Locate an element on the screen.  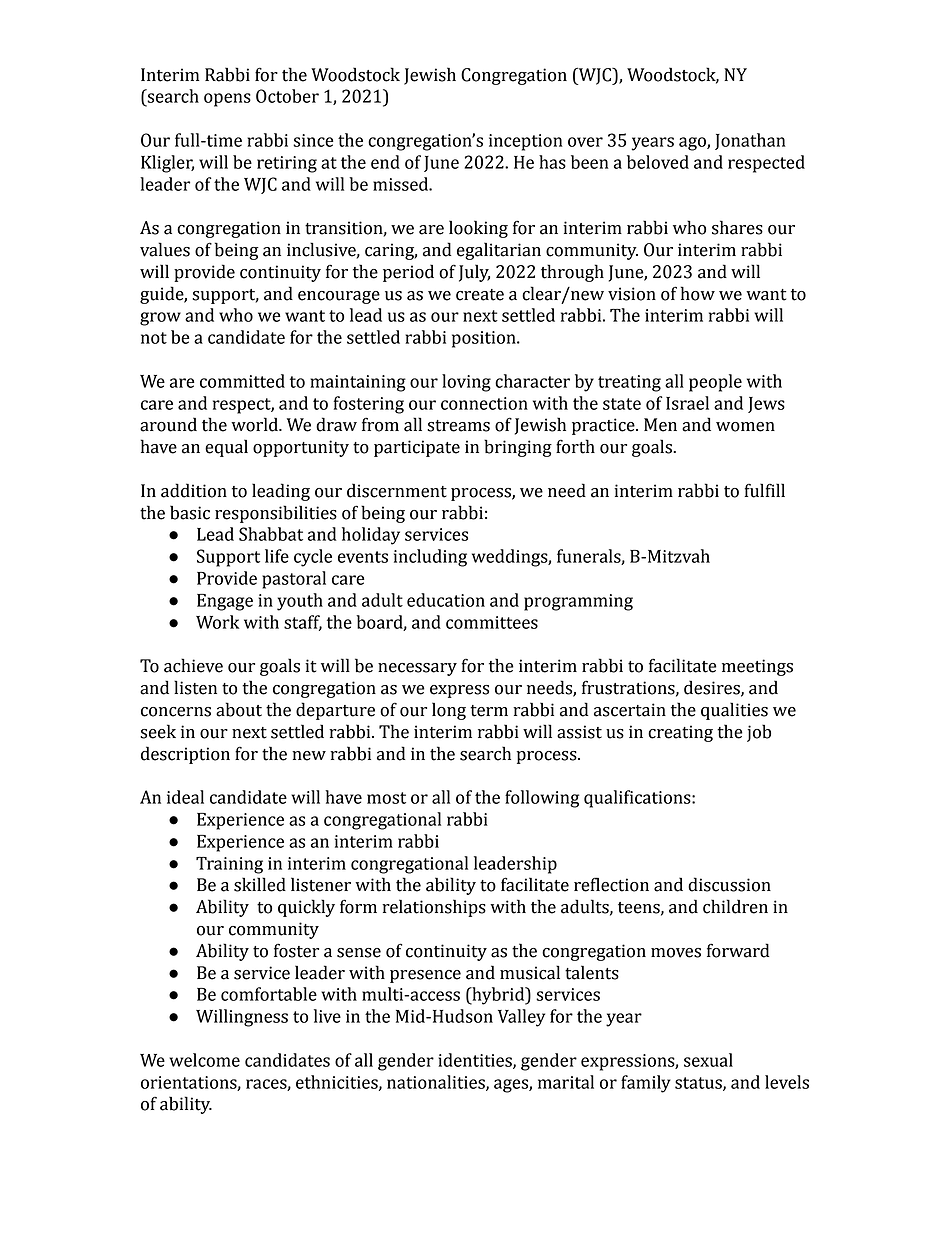
Engage is located at coordinates (225, 602).
